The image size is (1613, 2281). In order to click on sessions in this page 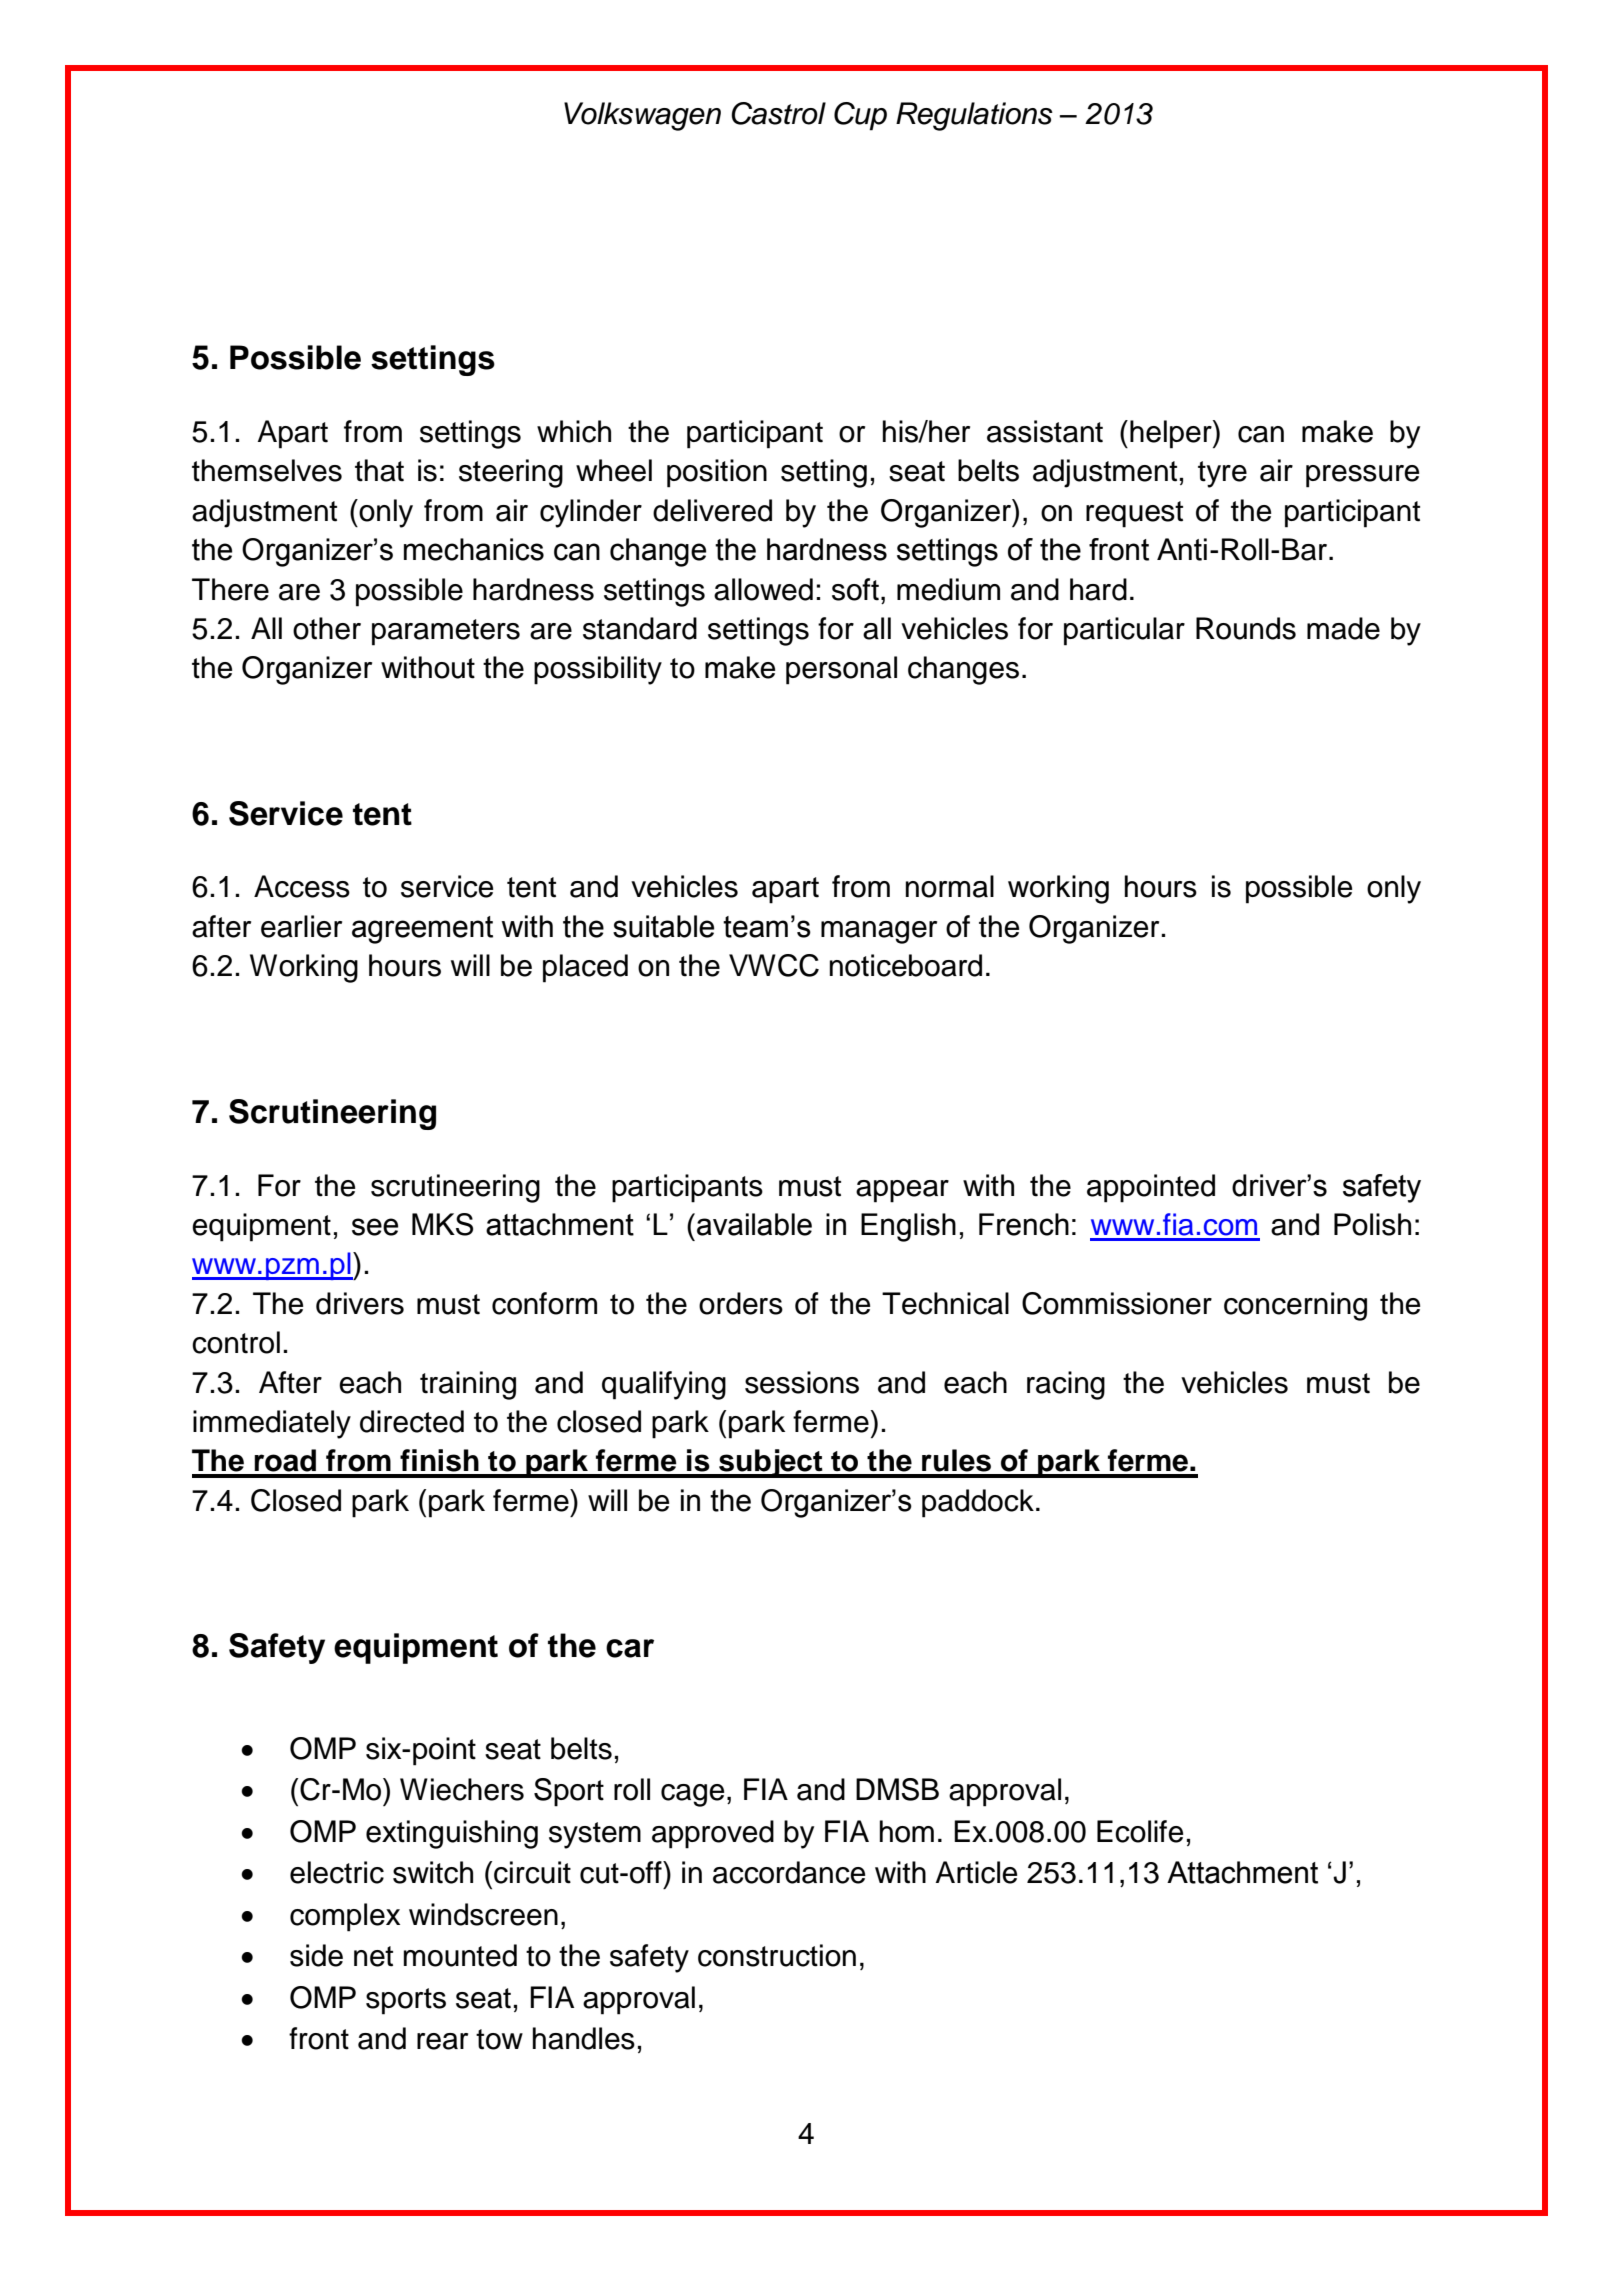, I will do `click(802, 1382)`.
